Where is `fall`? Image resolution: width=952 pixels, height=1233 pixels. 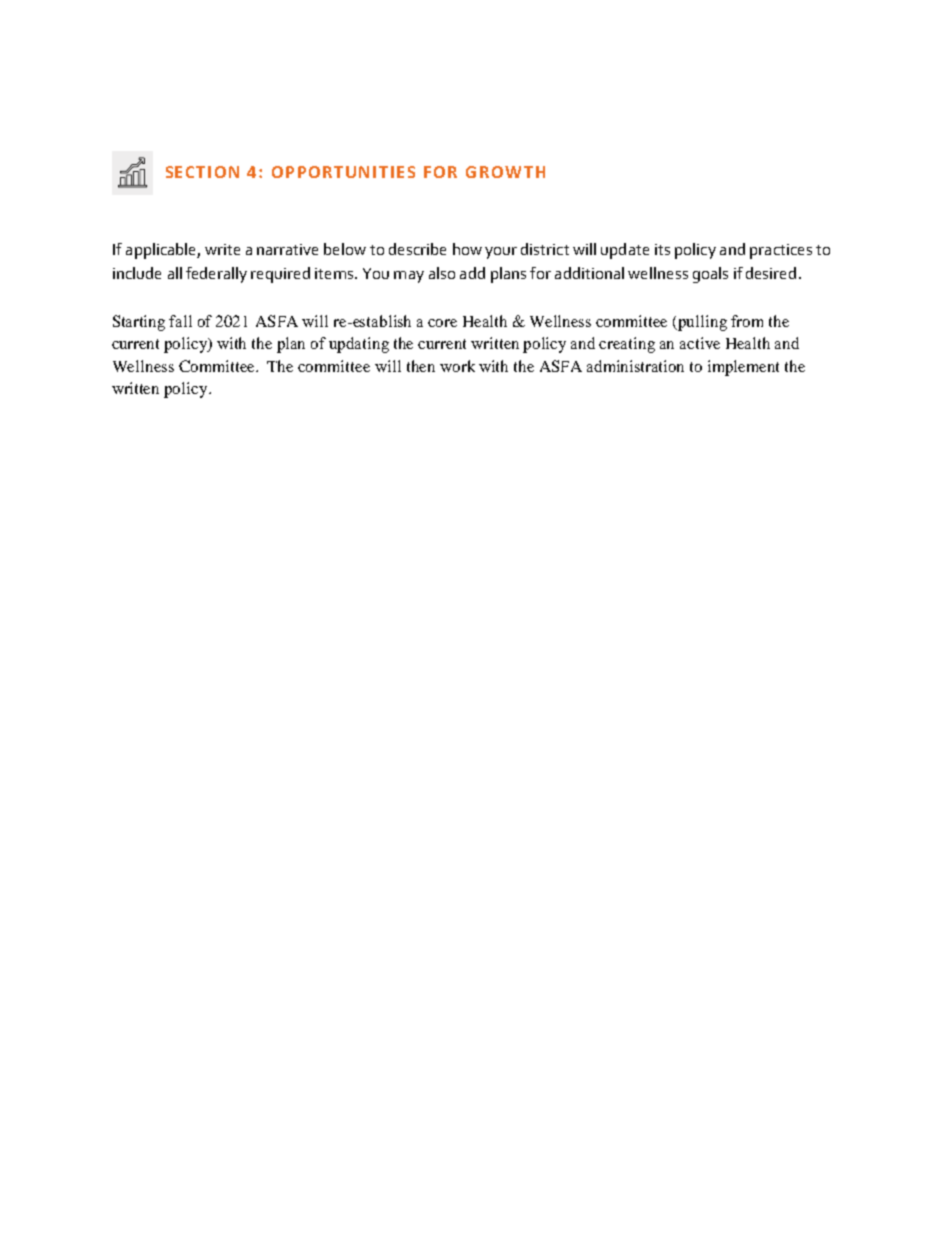 fall is located at coordinates (180, 321).
